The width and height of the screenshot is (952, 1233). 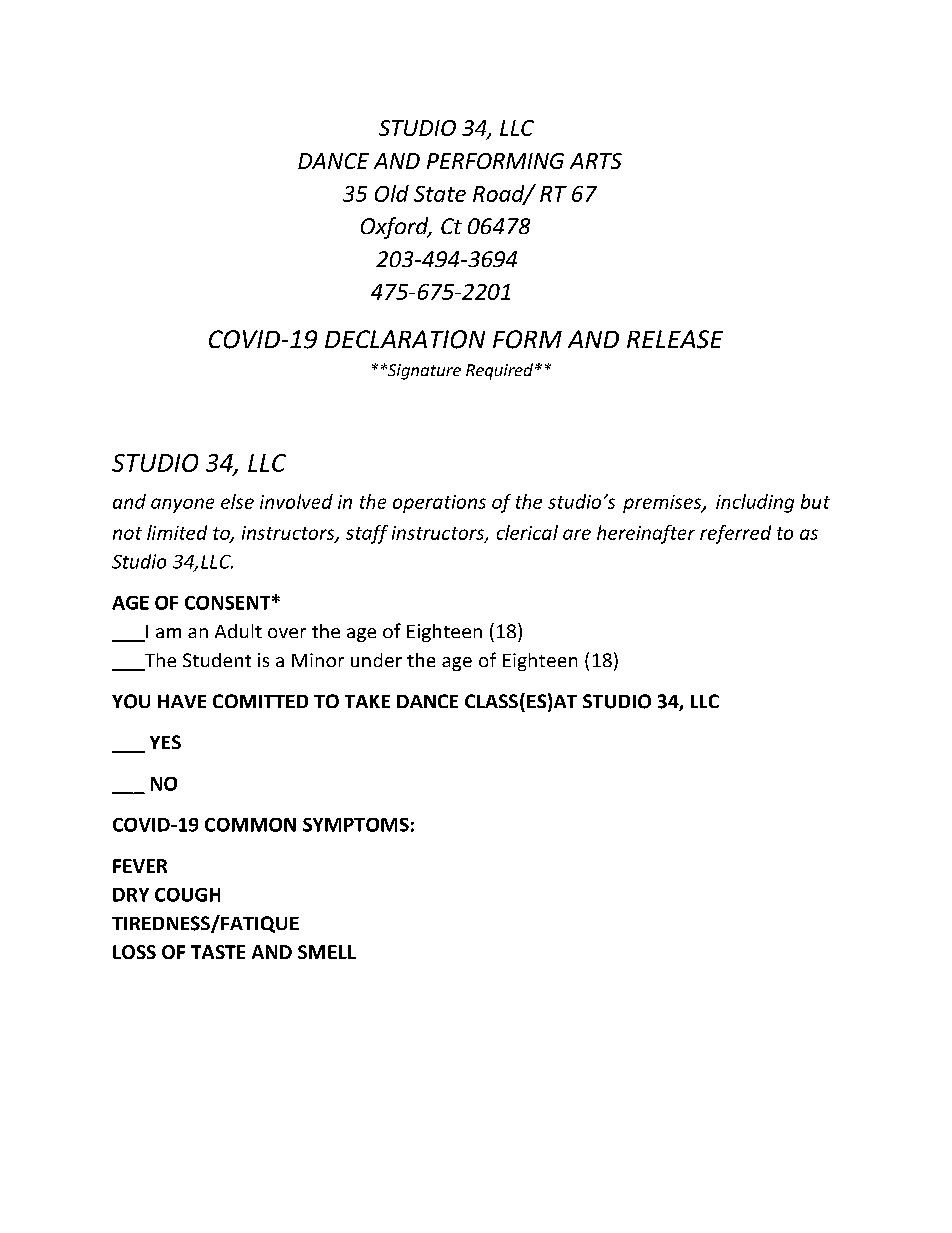 I want to click on ARTS, so click(x=596, y=161).
